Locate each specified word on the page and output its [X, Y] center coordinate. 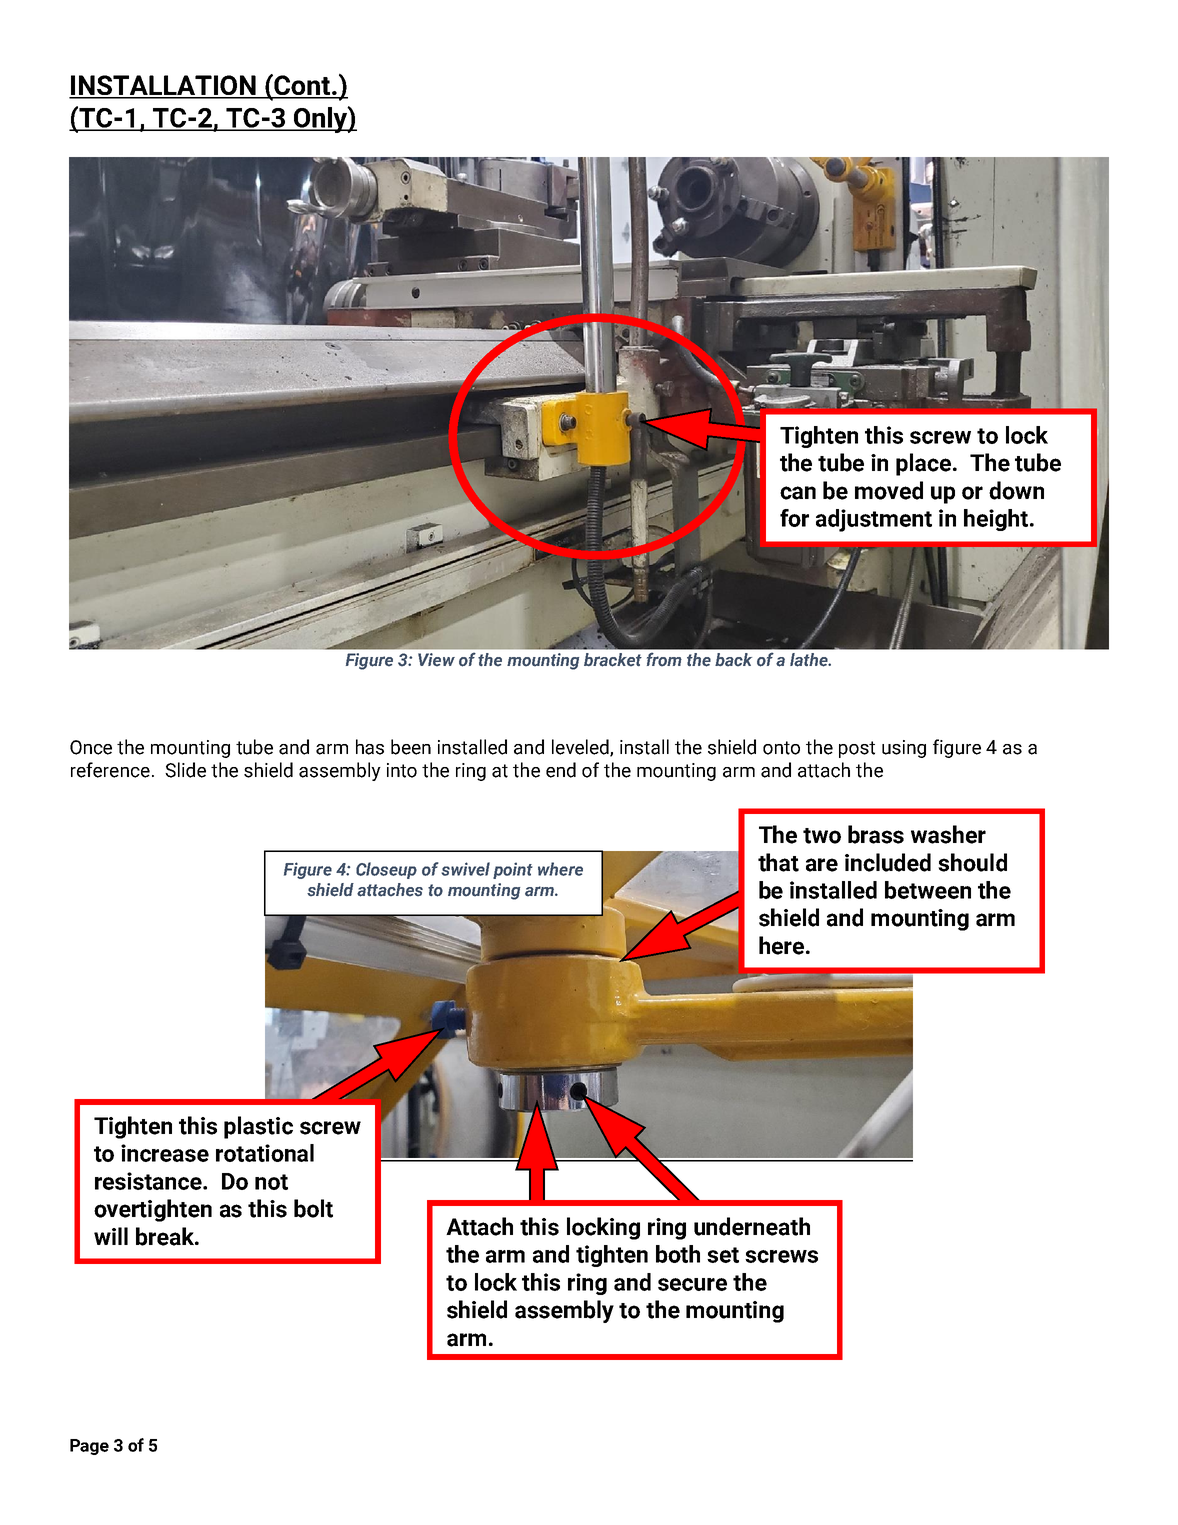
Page [89, 1447]
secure [692, 1284]
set [723, 1255]
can [798, 493]
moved [889, 490]
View [436, 660]
